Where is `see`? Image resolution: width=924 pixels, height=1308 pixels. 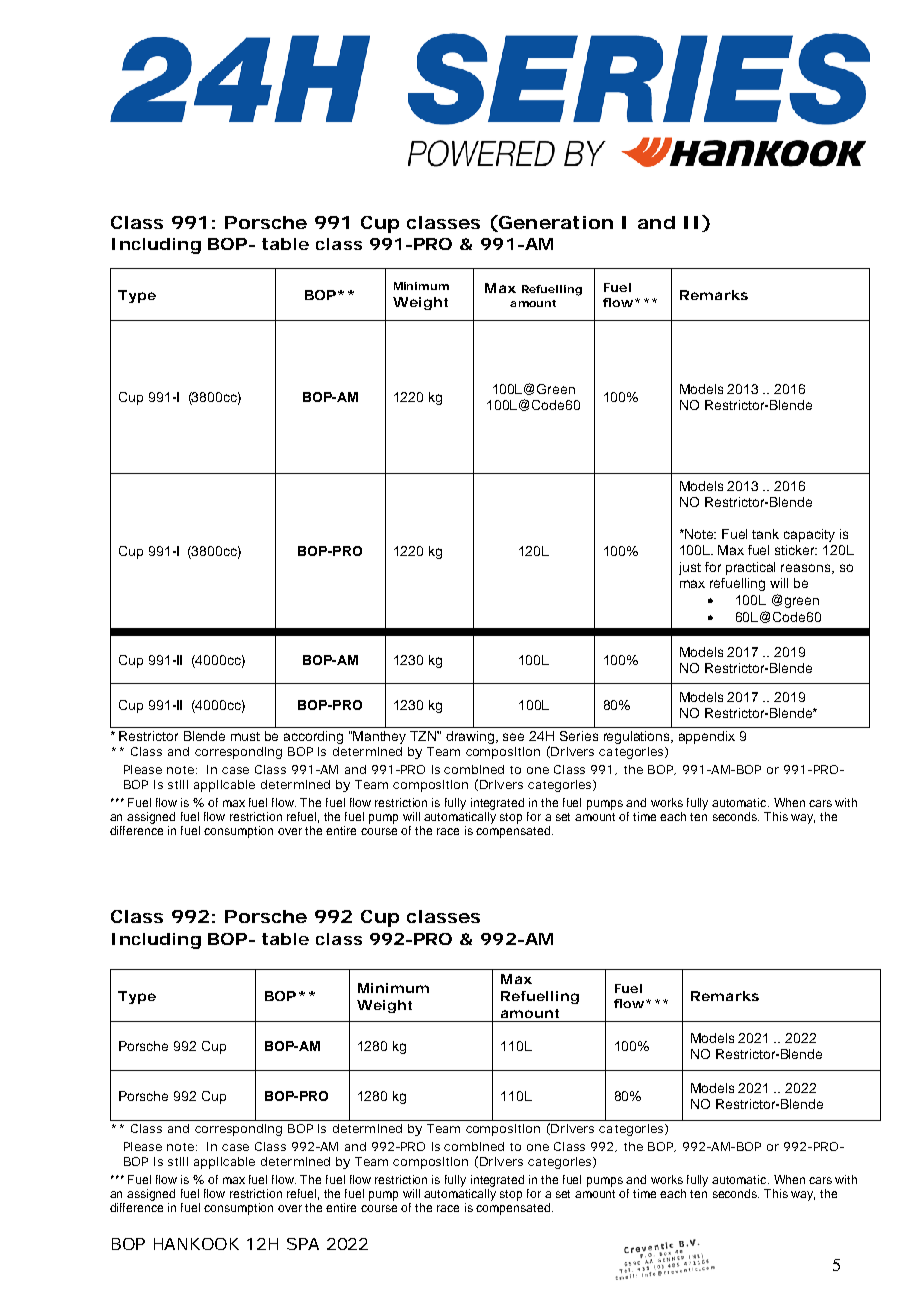 see is located at coordinates (513, 737).
